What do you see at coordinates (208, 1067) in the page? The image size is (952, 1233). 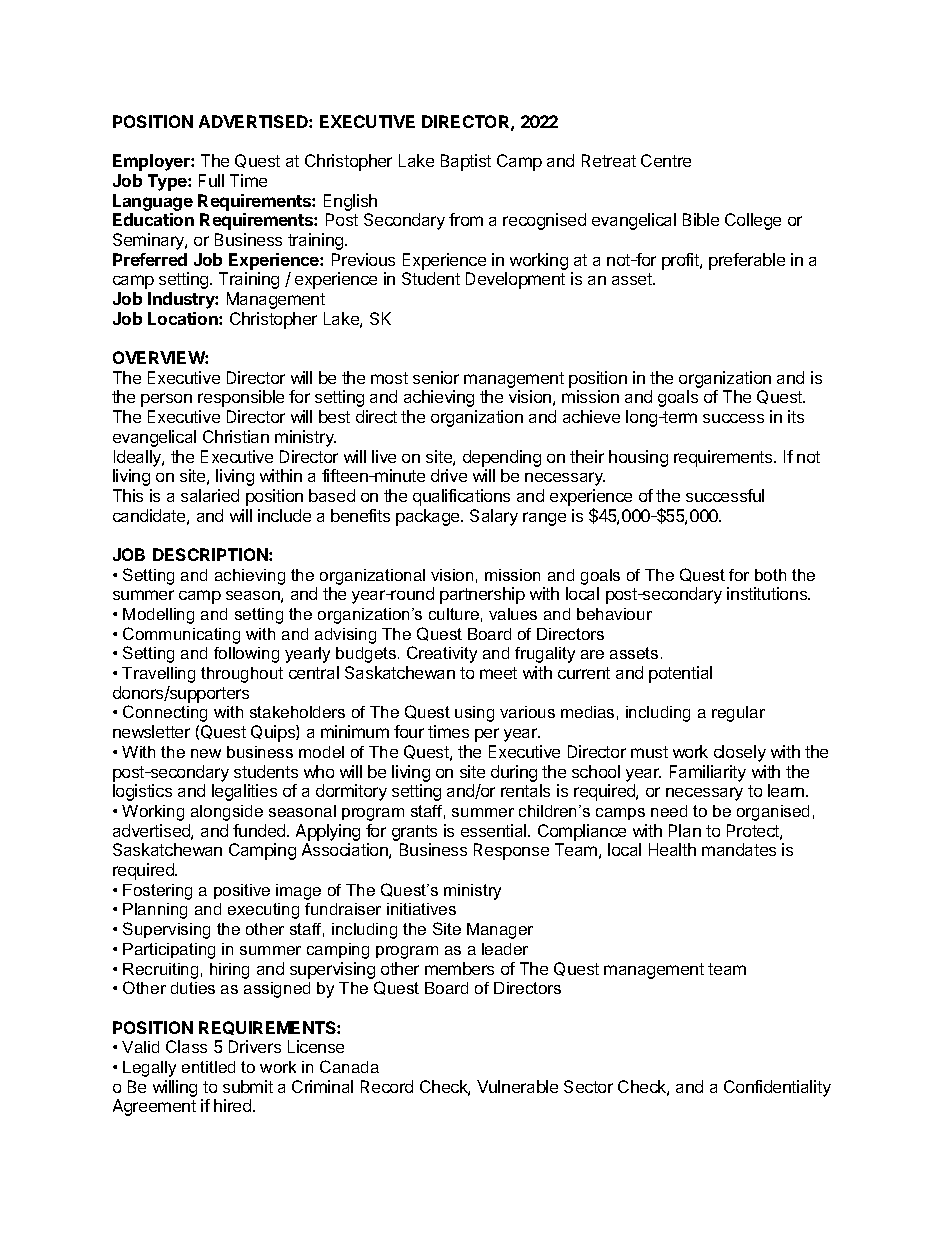 I see `entitled` at bounding box center [208, 1067].
